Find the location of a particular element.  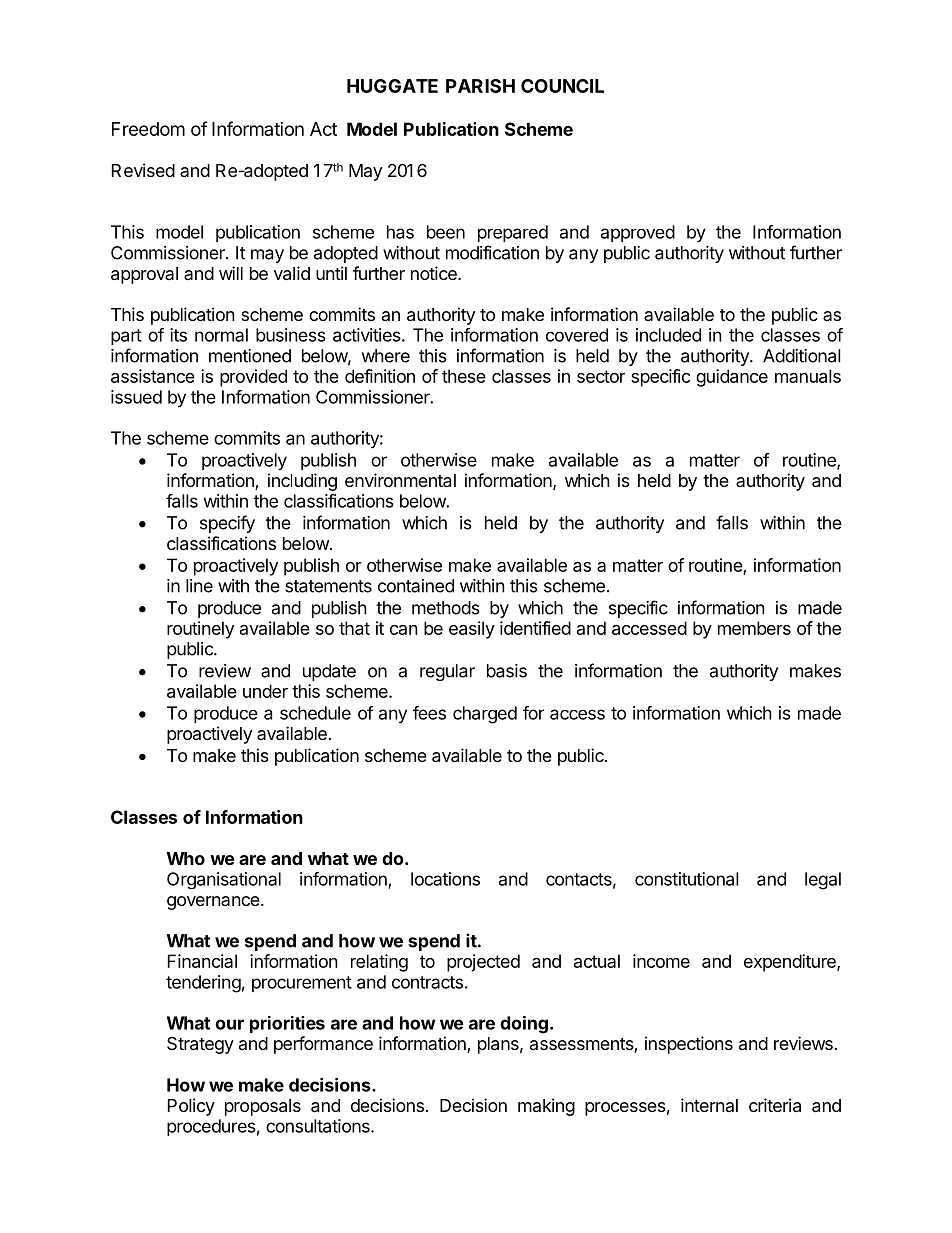

constitutional is located at coordinates (687, 879).
